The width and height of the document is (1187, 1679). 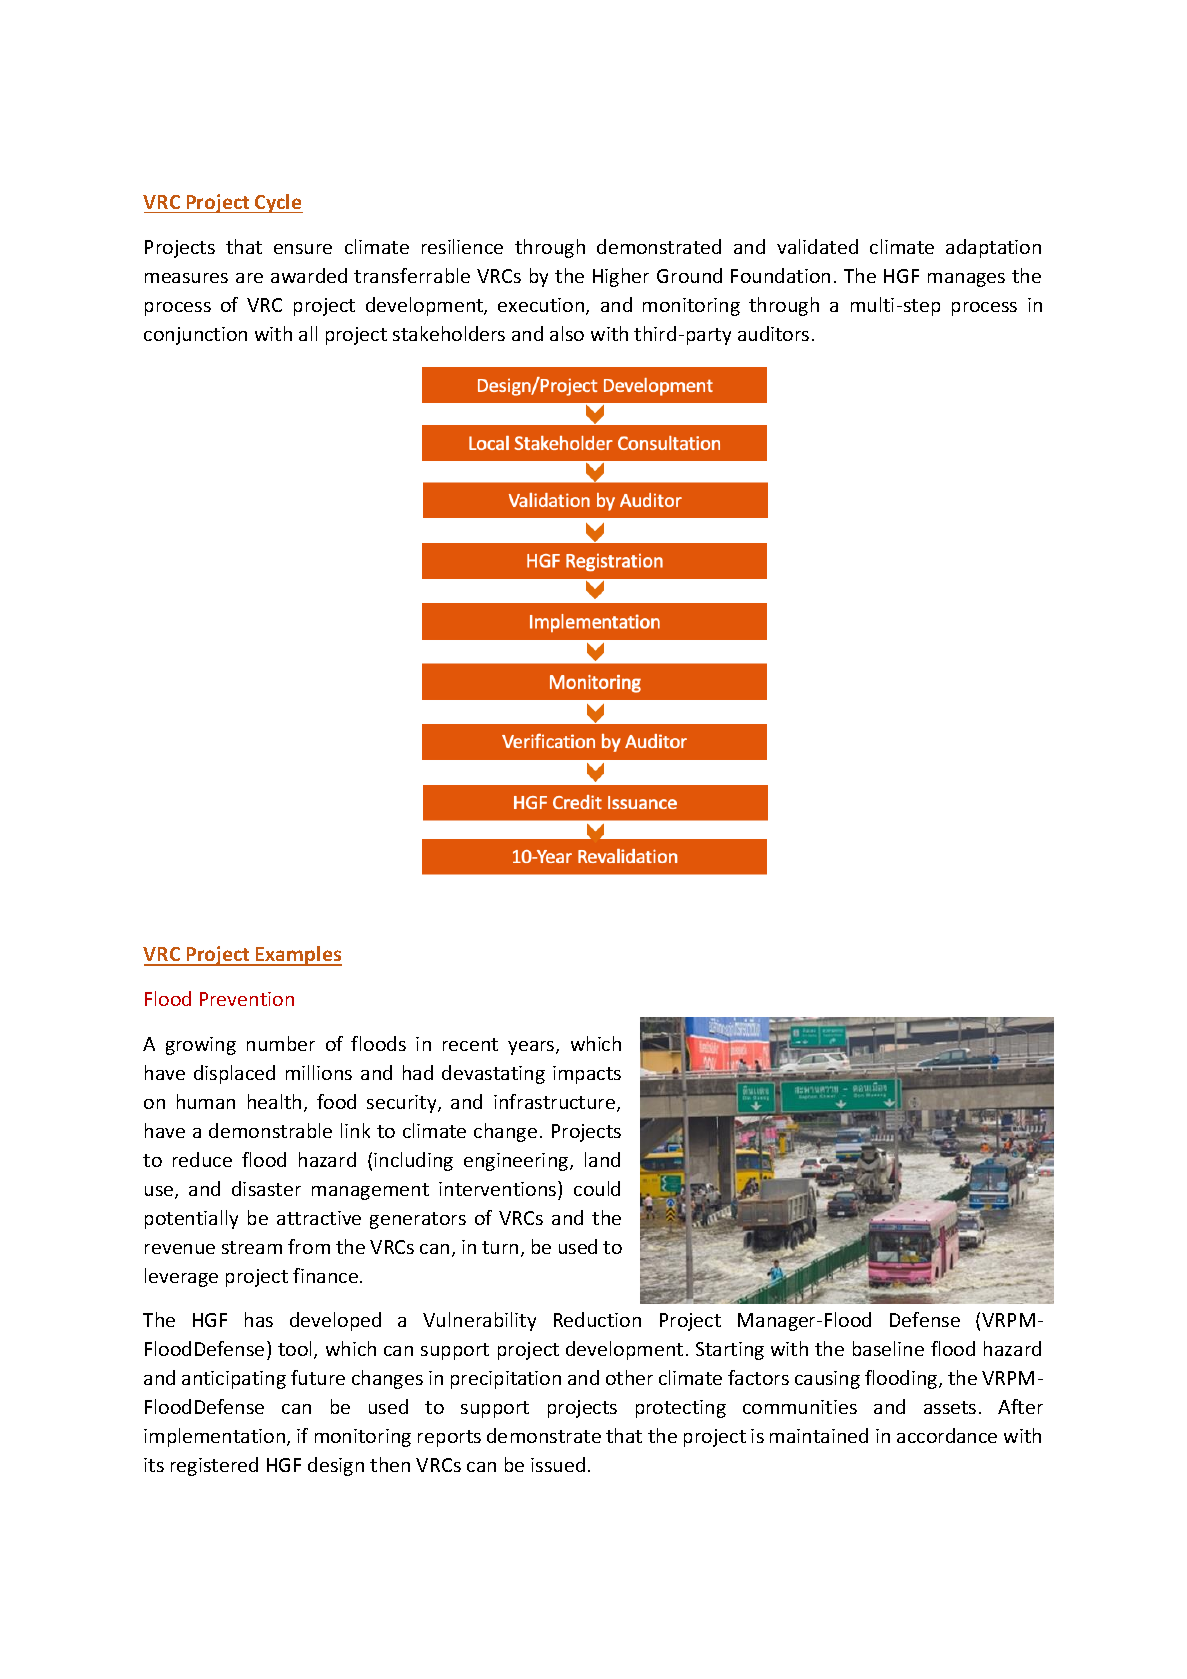 I want to click on also, so click(x=567, y=333).
